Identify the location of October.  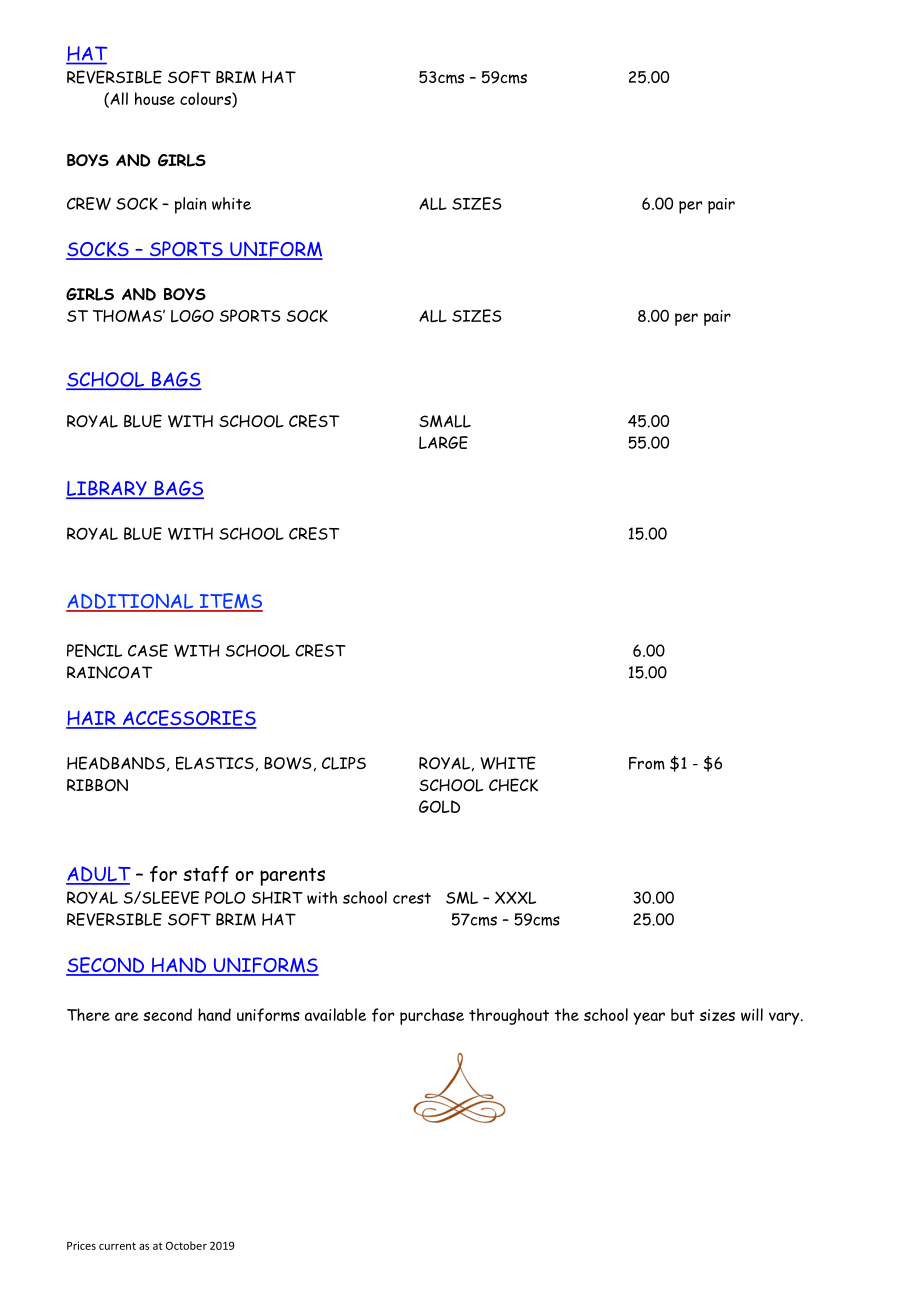
(186, 1245).
